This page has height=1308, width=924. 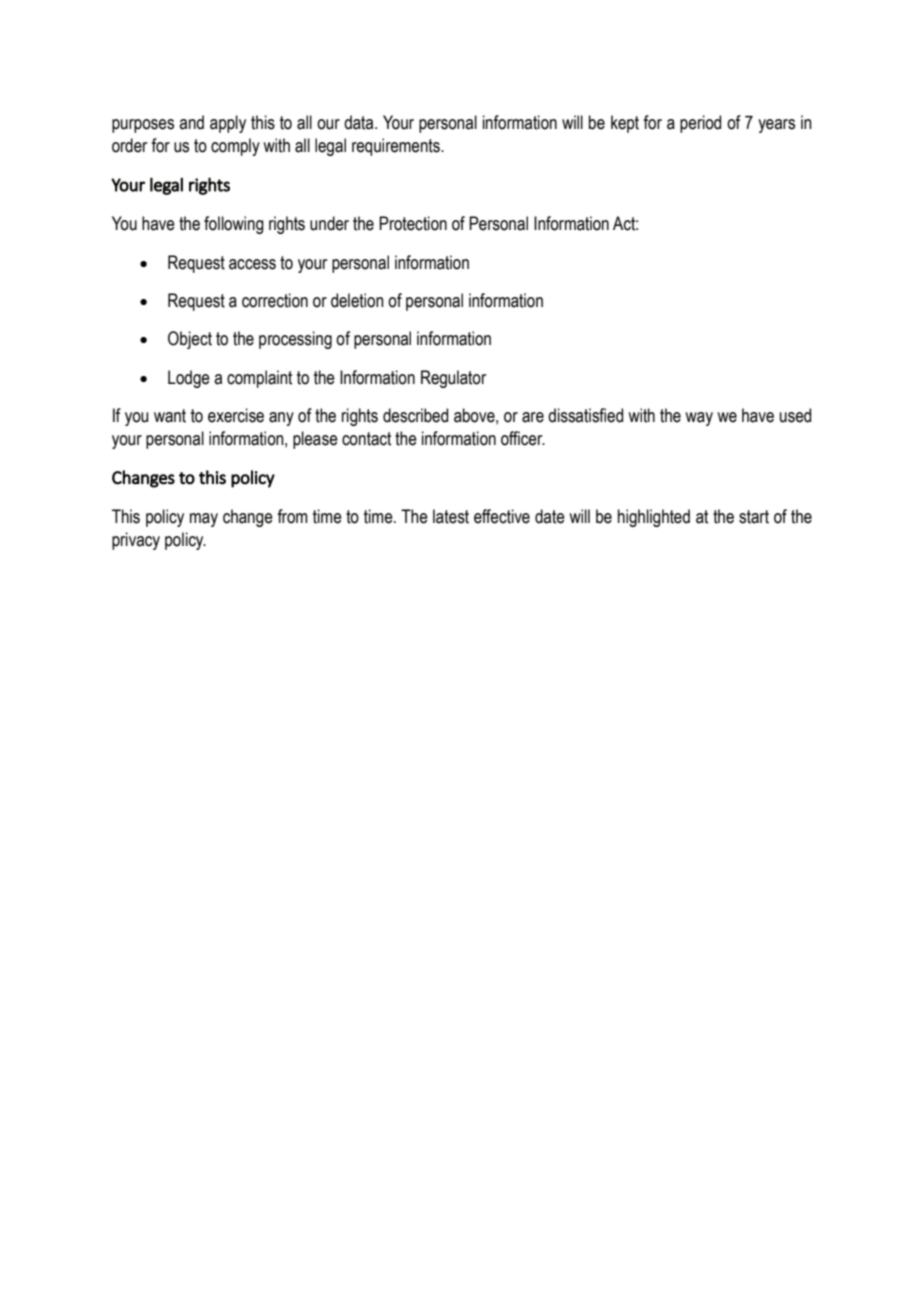 I want to click on period, so click(x=700, y=124).
